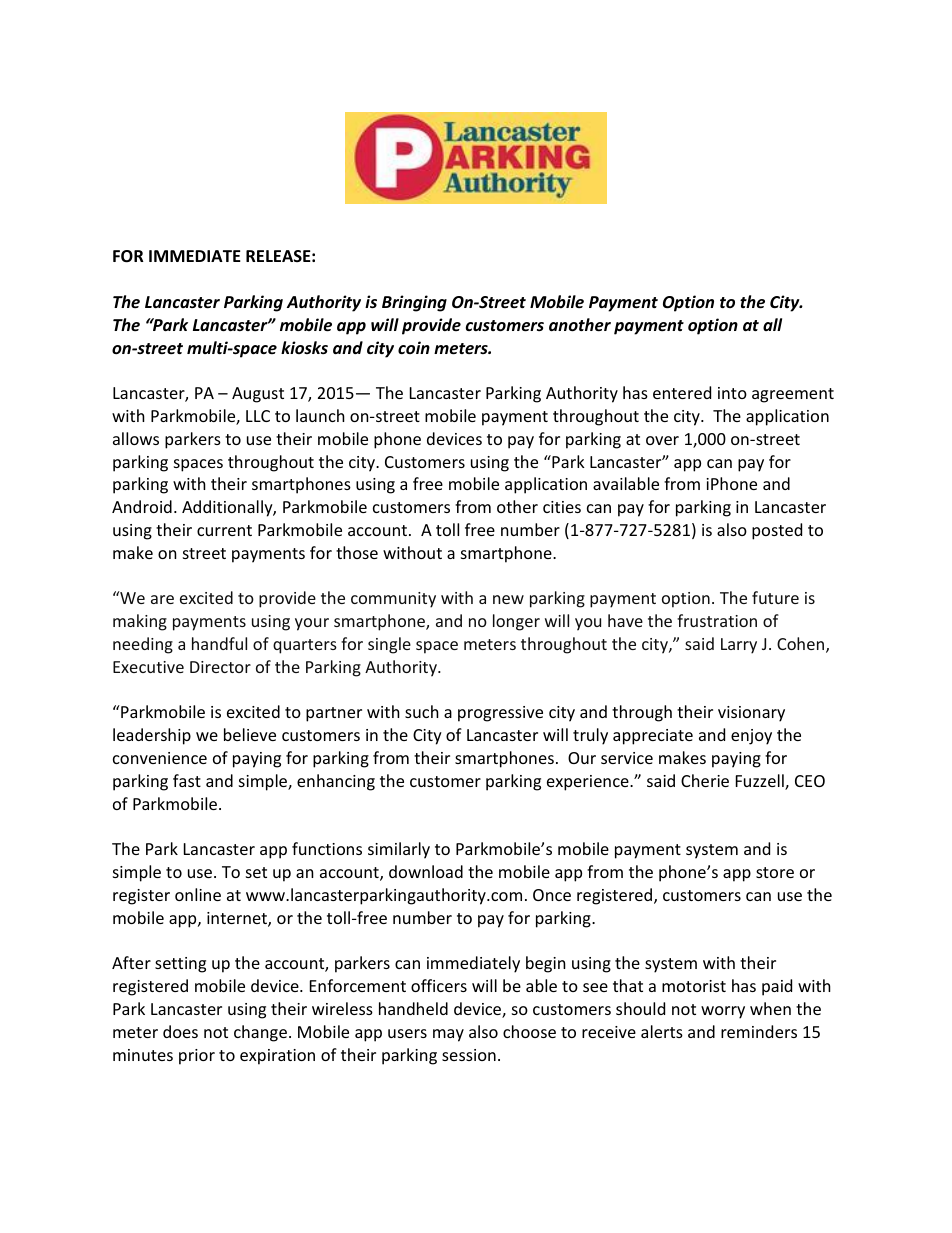 The height and width of the image is (1233, 952). Describe the element at coordinates (448, 1035) in the image. I see `may` at that location.
